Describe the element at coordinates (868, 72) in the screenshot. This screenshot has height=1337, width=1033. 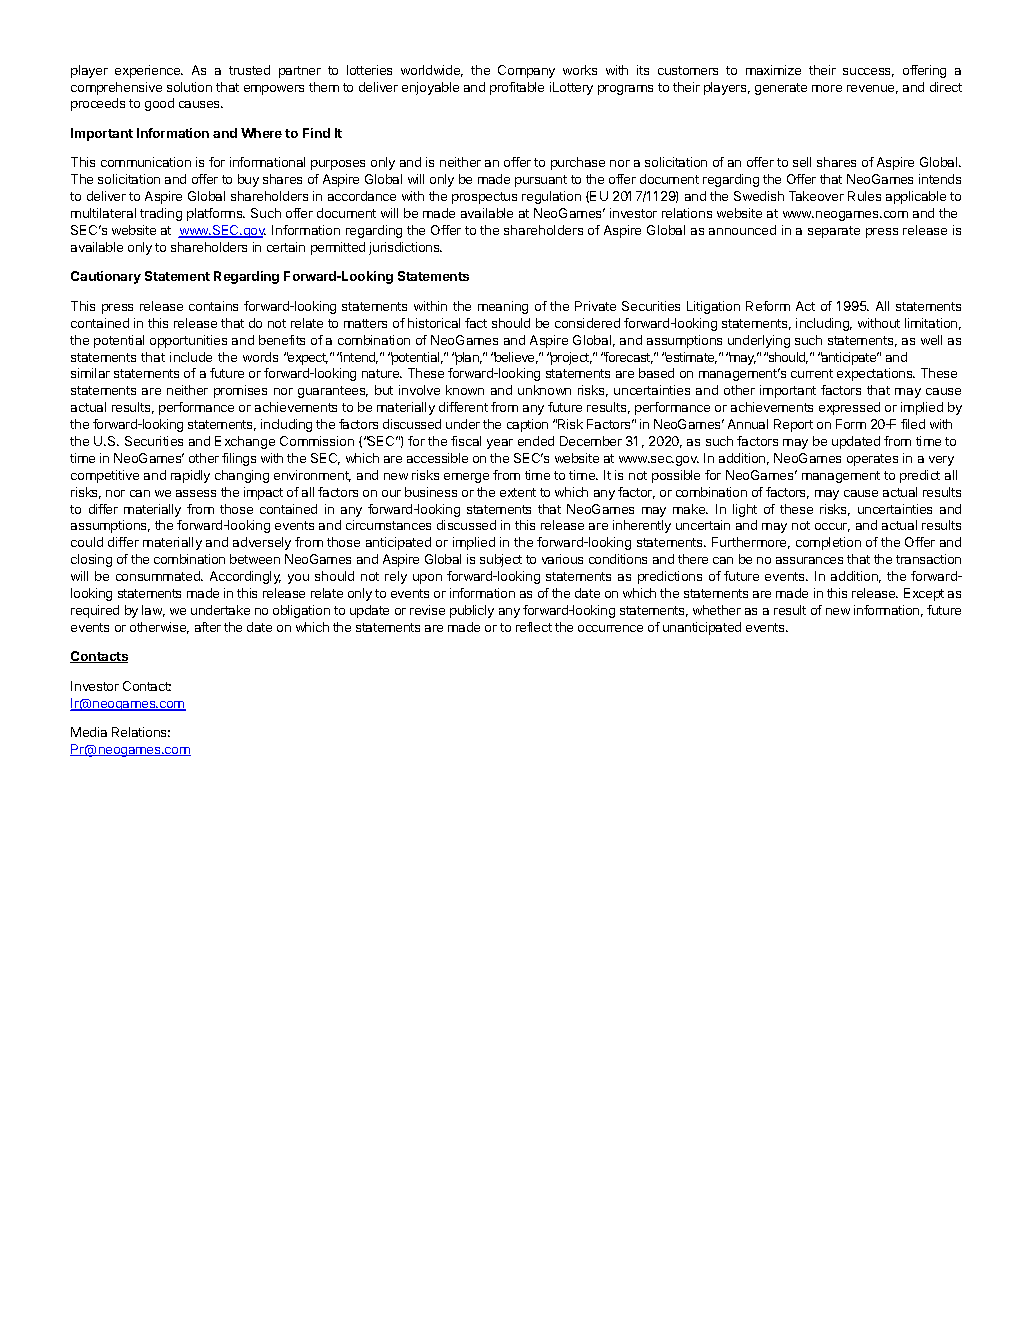
I see `success` at that location.
